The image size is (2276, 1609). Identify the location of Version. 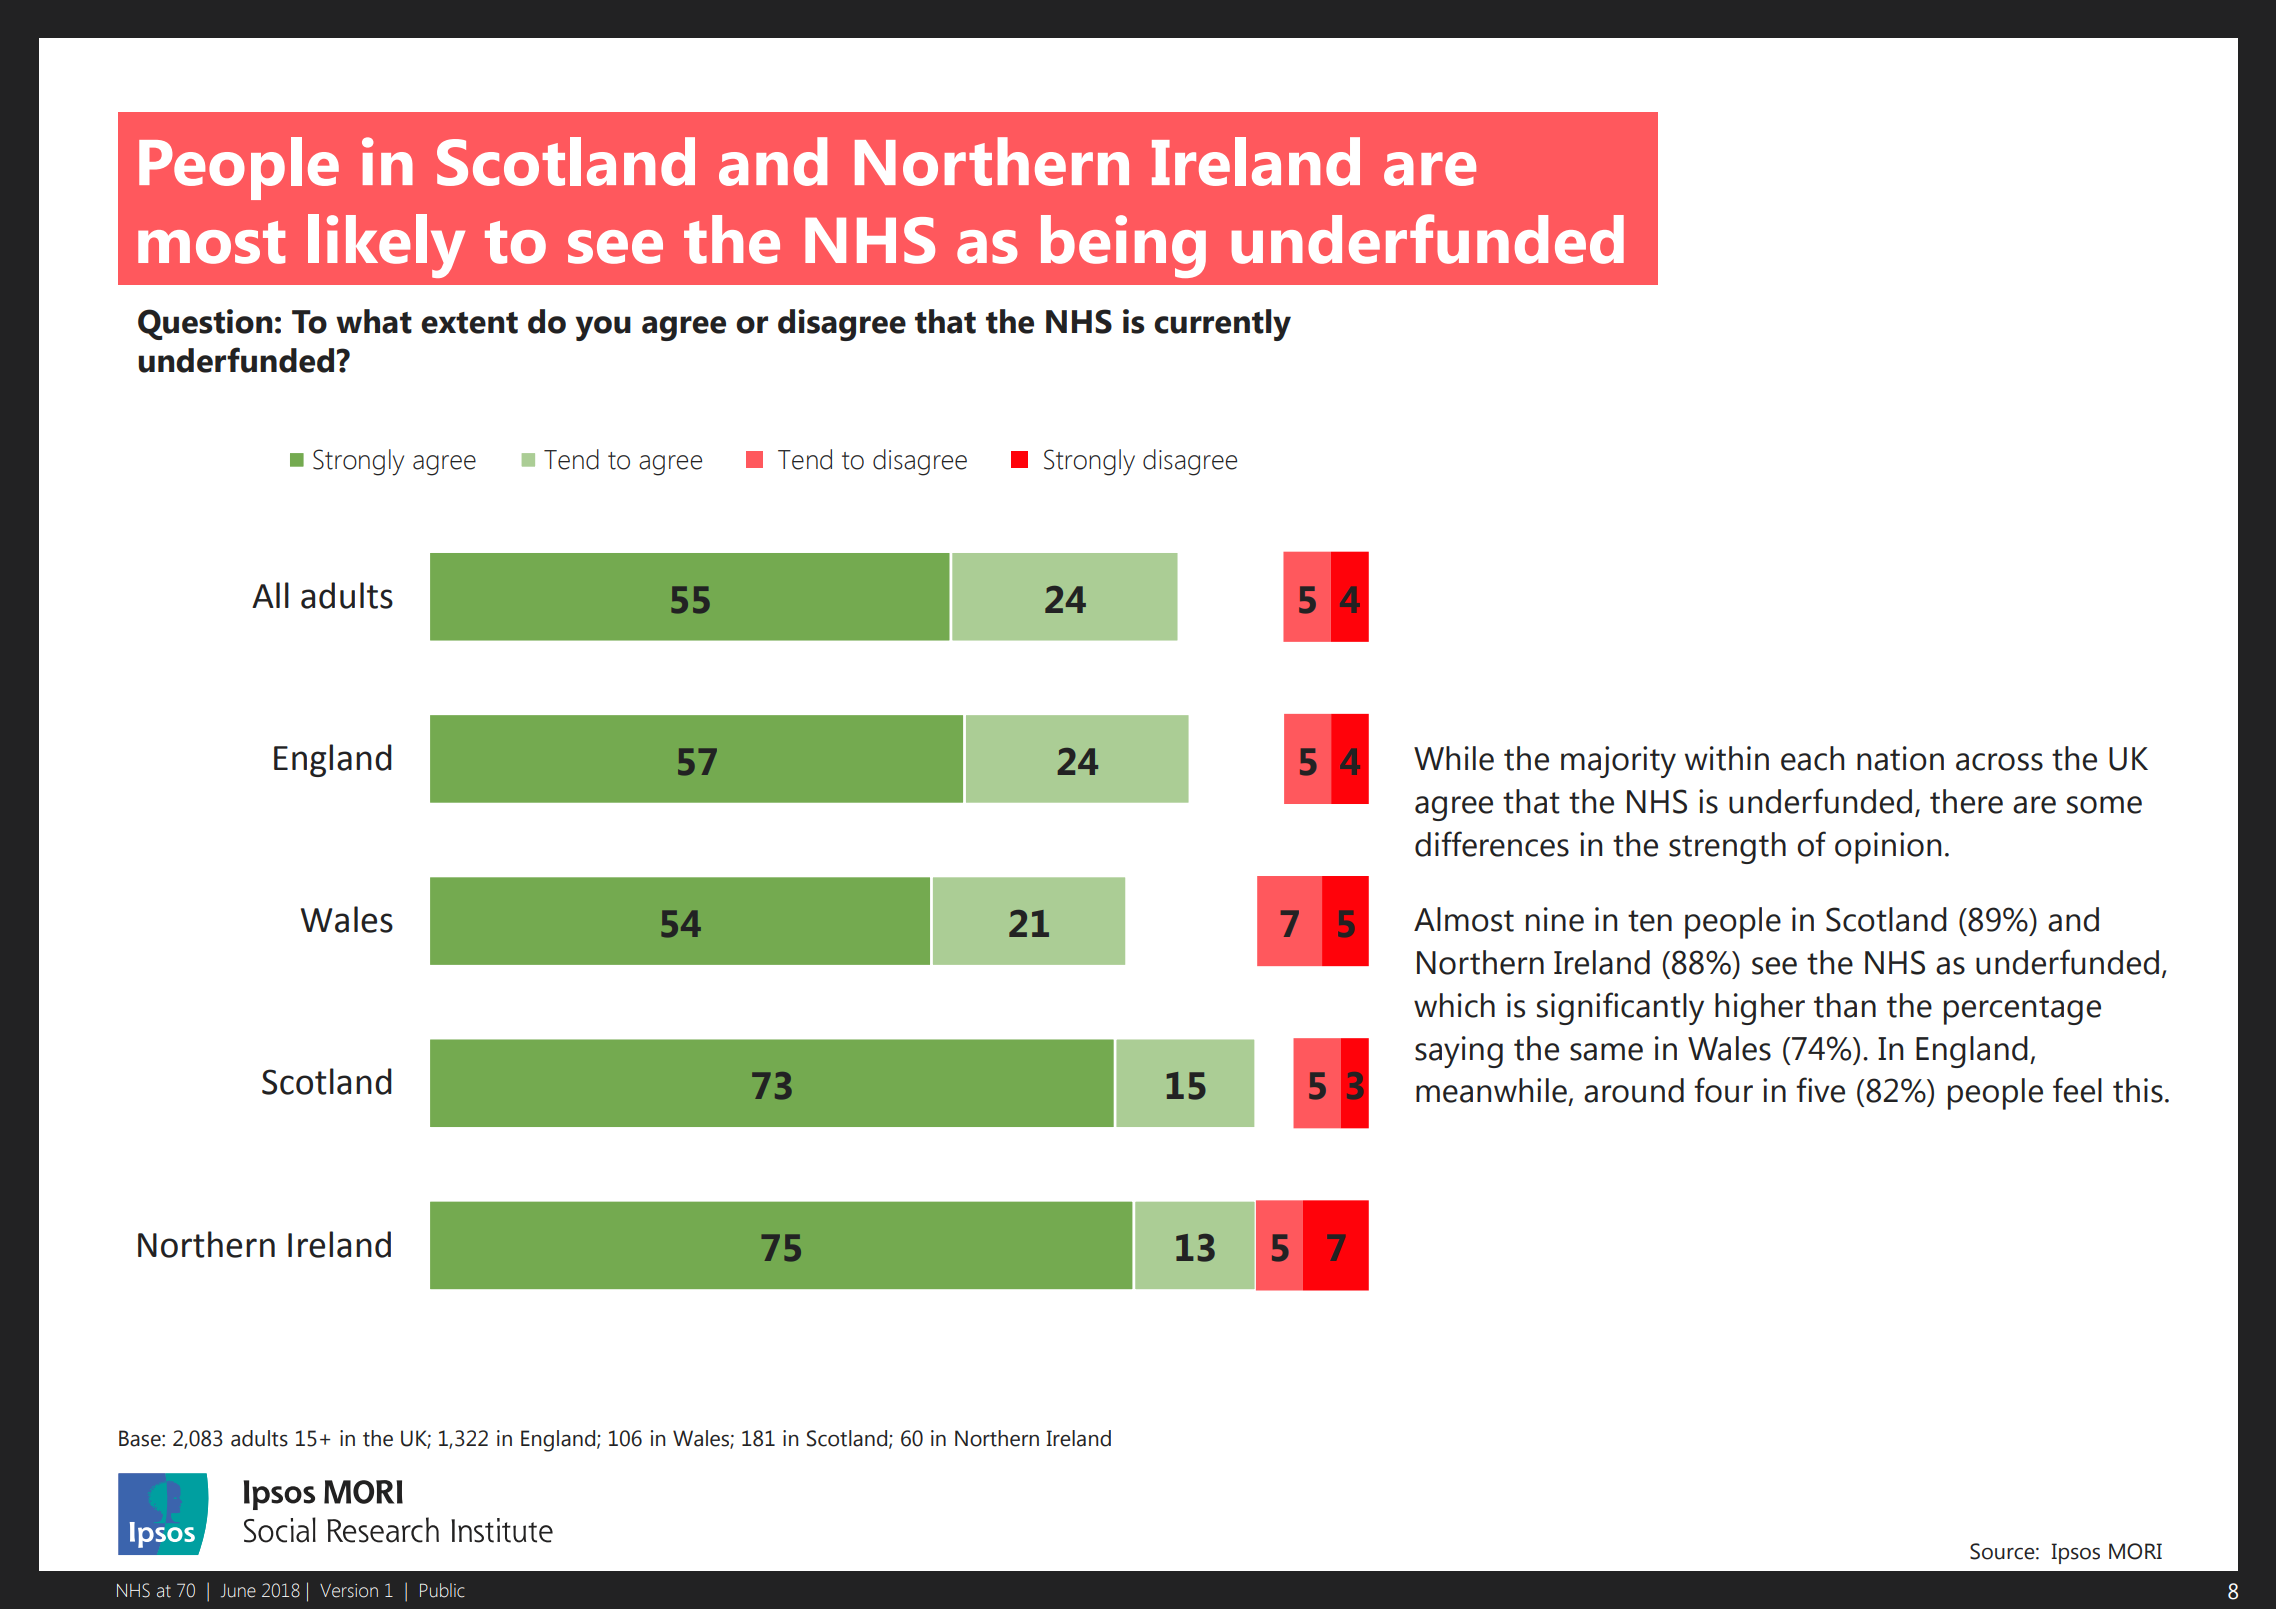
(349, 1591).
